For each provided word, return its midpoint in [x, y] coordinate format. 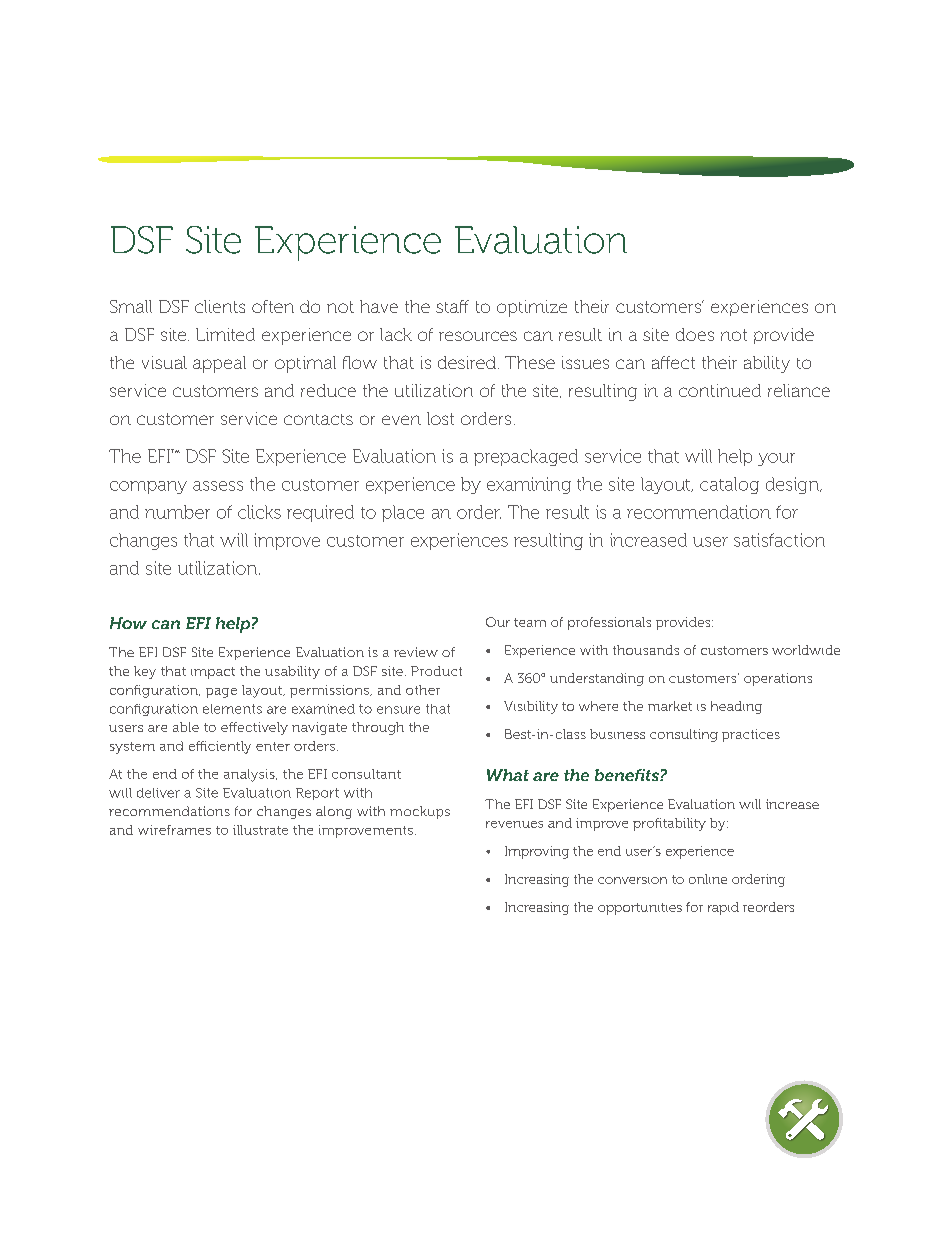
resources [478, 336]
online [708, 879]
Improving [537, 852]
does [695, 334]
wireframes [174, 830]
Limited [225, 334]
